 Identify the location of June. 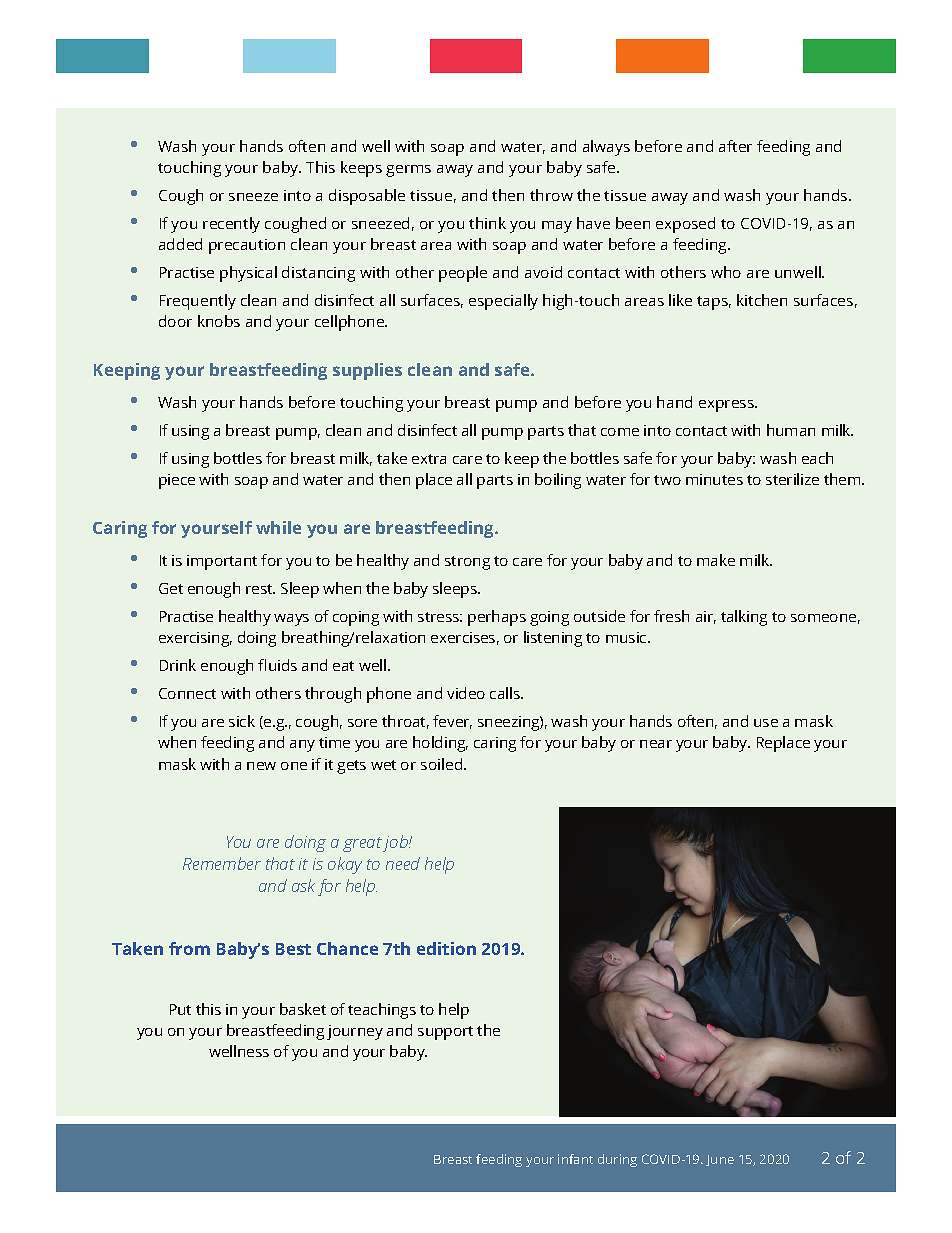
(720, 1160).
